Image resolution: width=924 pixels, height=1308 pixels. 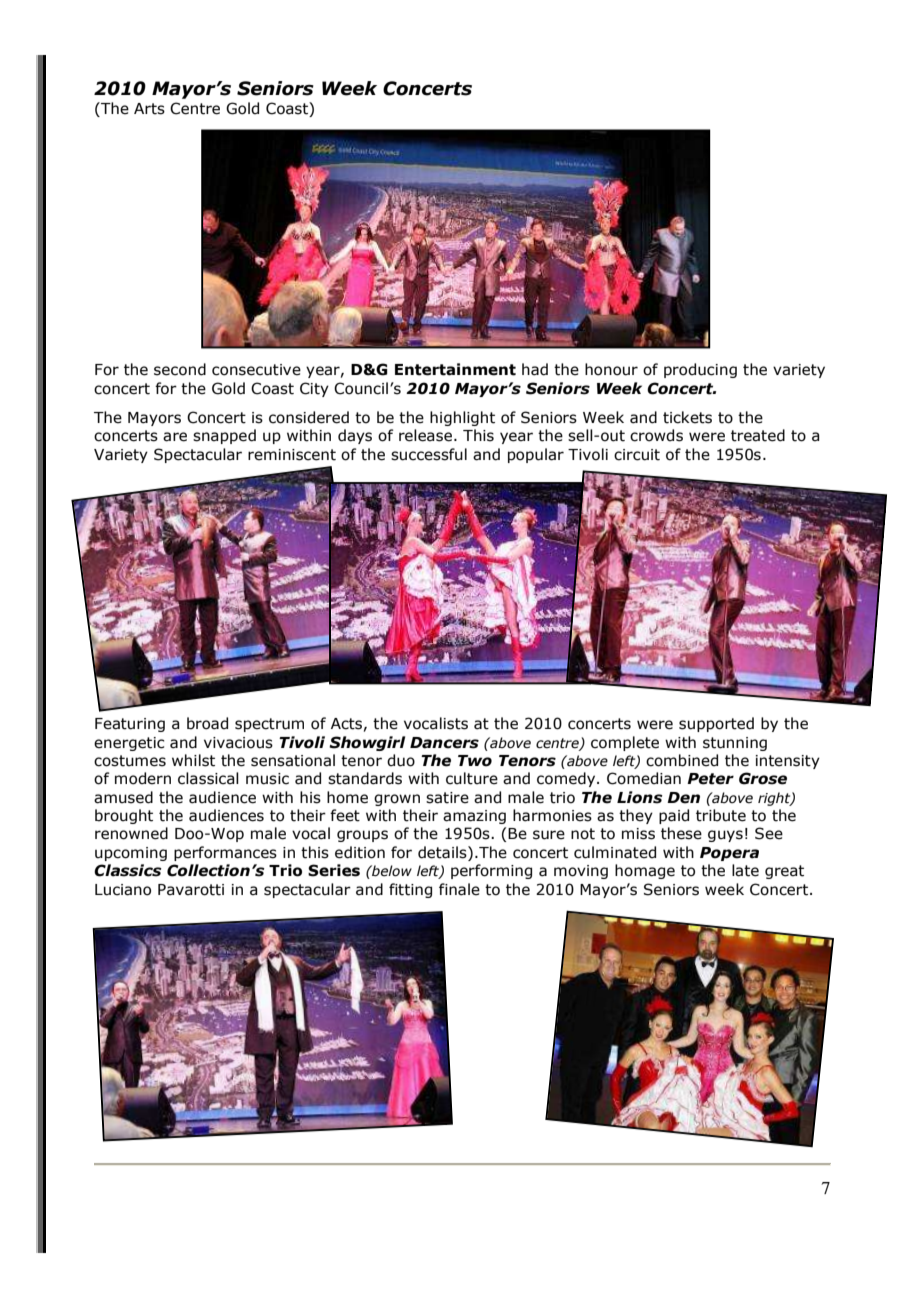 I want to click on Entertainment, so click(x=455, y=369).
